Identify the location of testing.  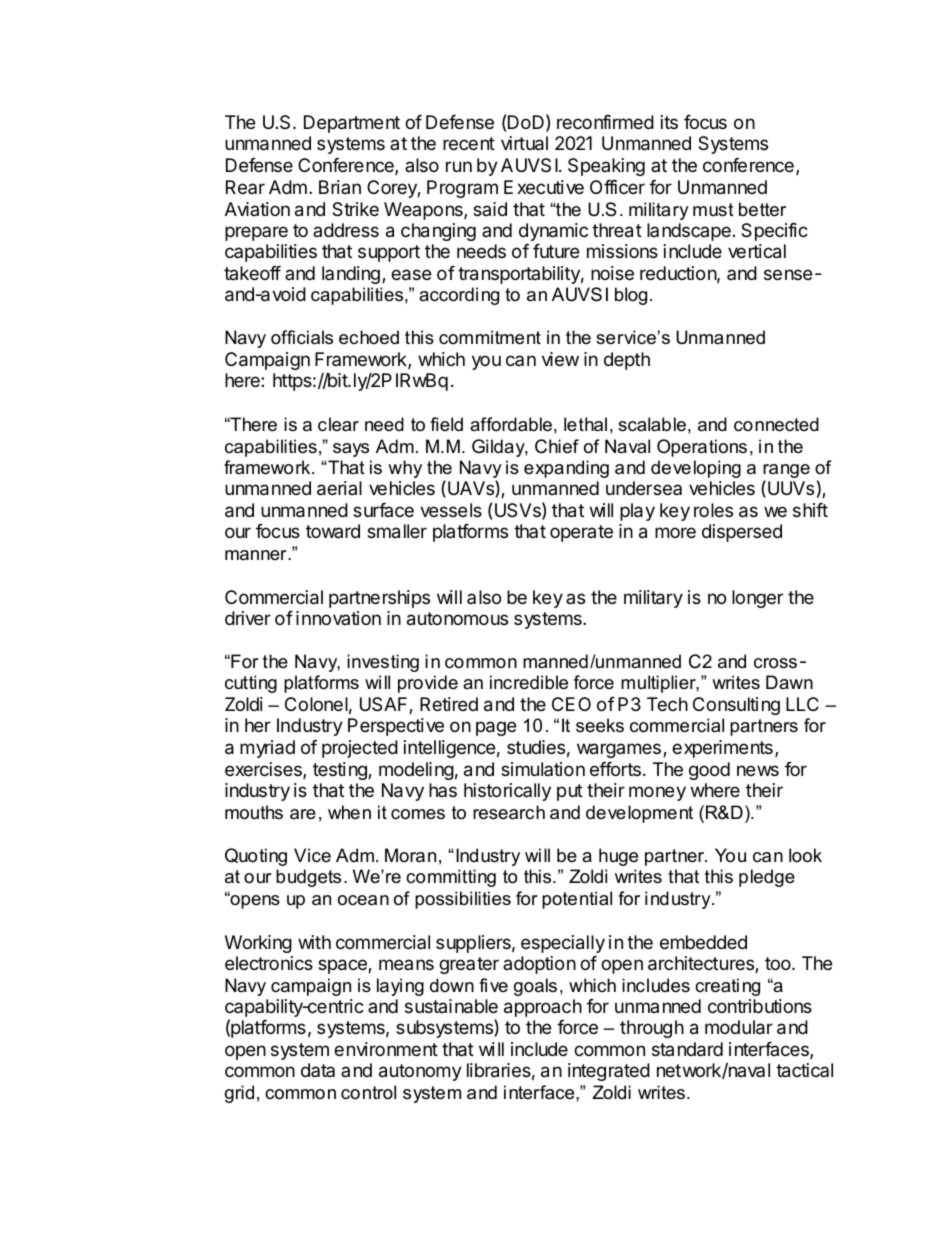
(341, 771).
